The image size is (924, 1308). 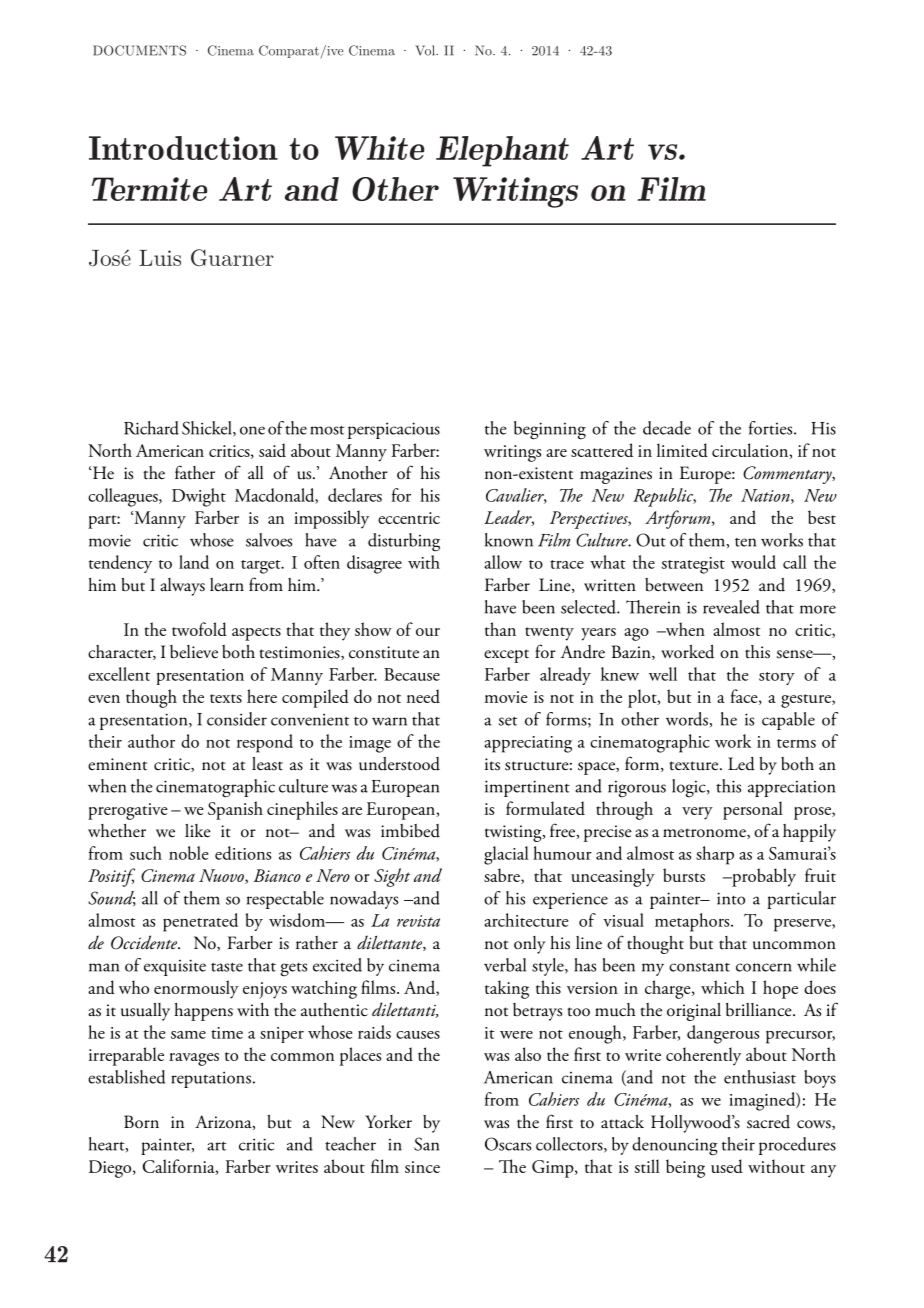 What do you see at coordinates (768, 1122) in the page?
I see `sacred` at bounding box center [768, 1122].
